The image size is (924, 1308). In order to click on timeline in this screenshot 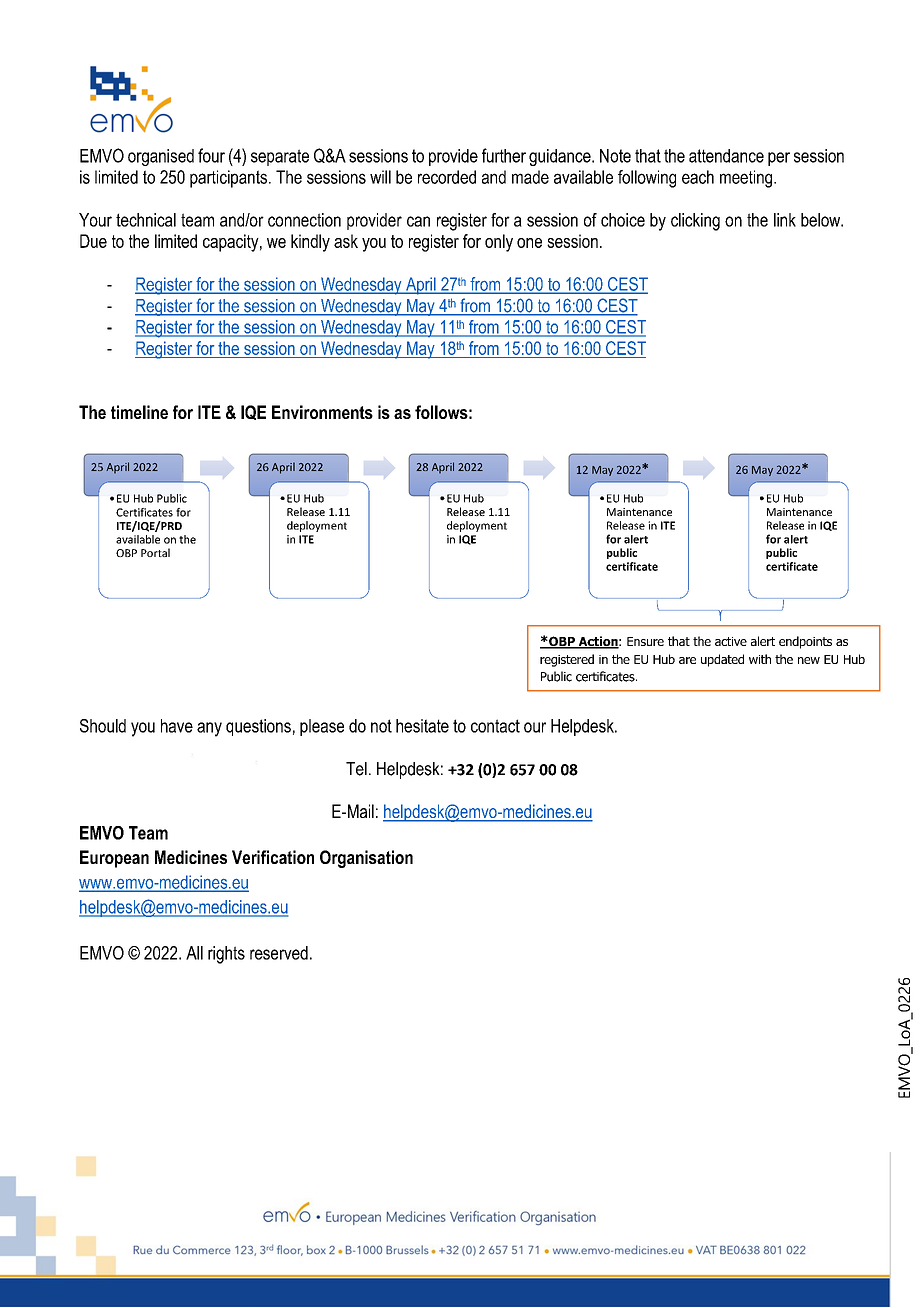, I will do `click(139, 412)`.
